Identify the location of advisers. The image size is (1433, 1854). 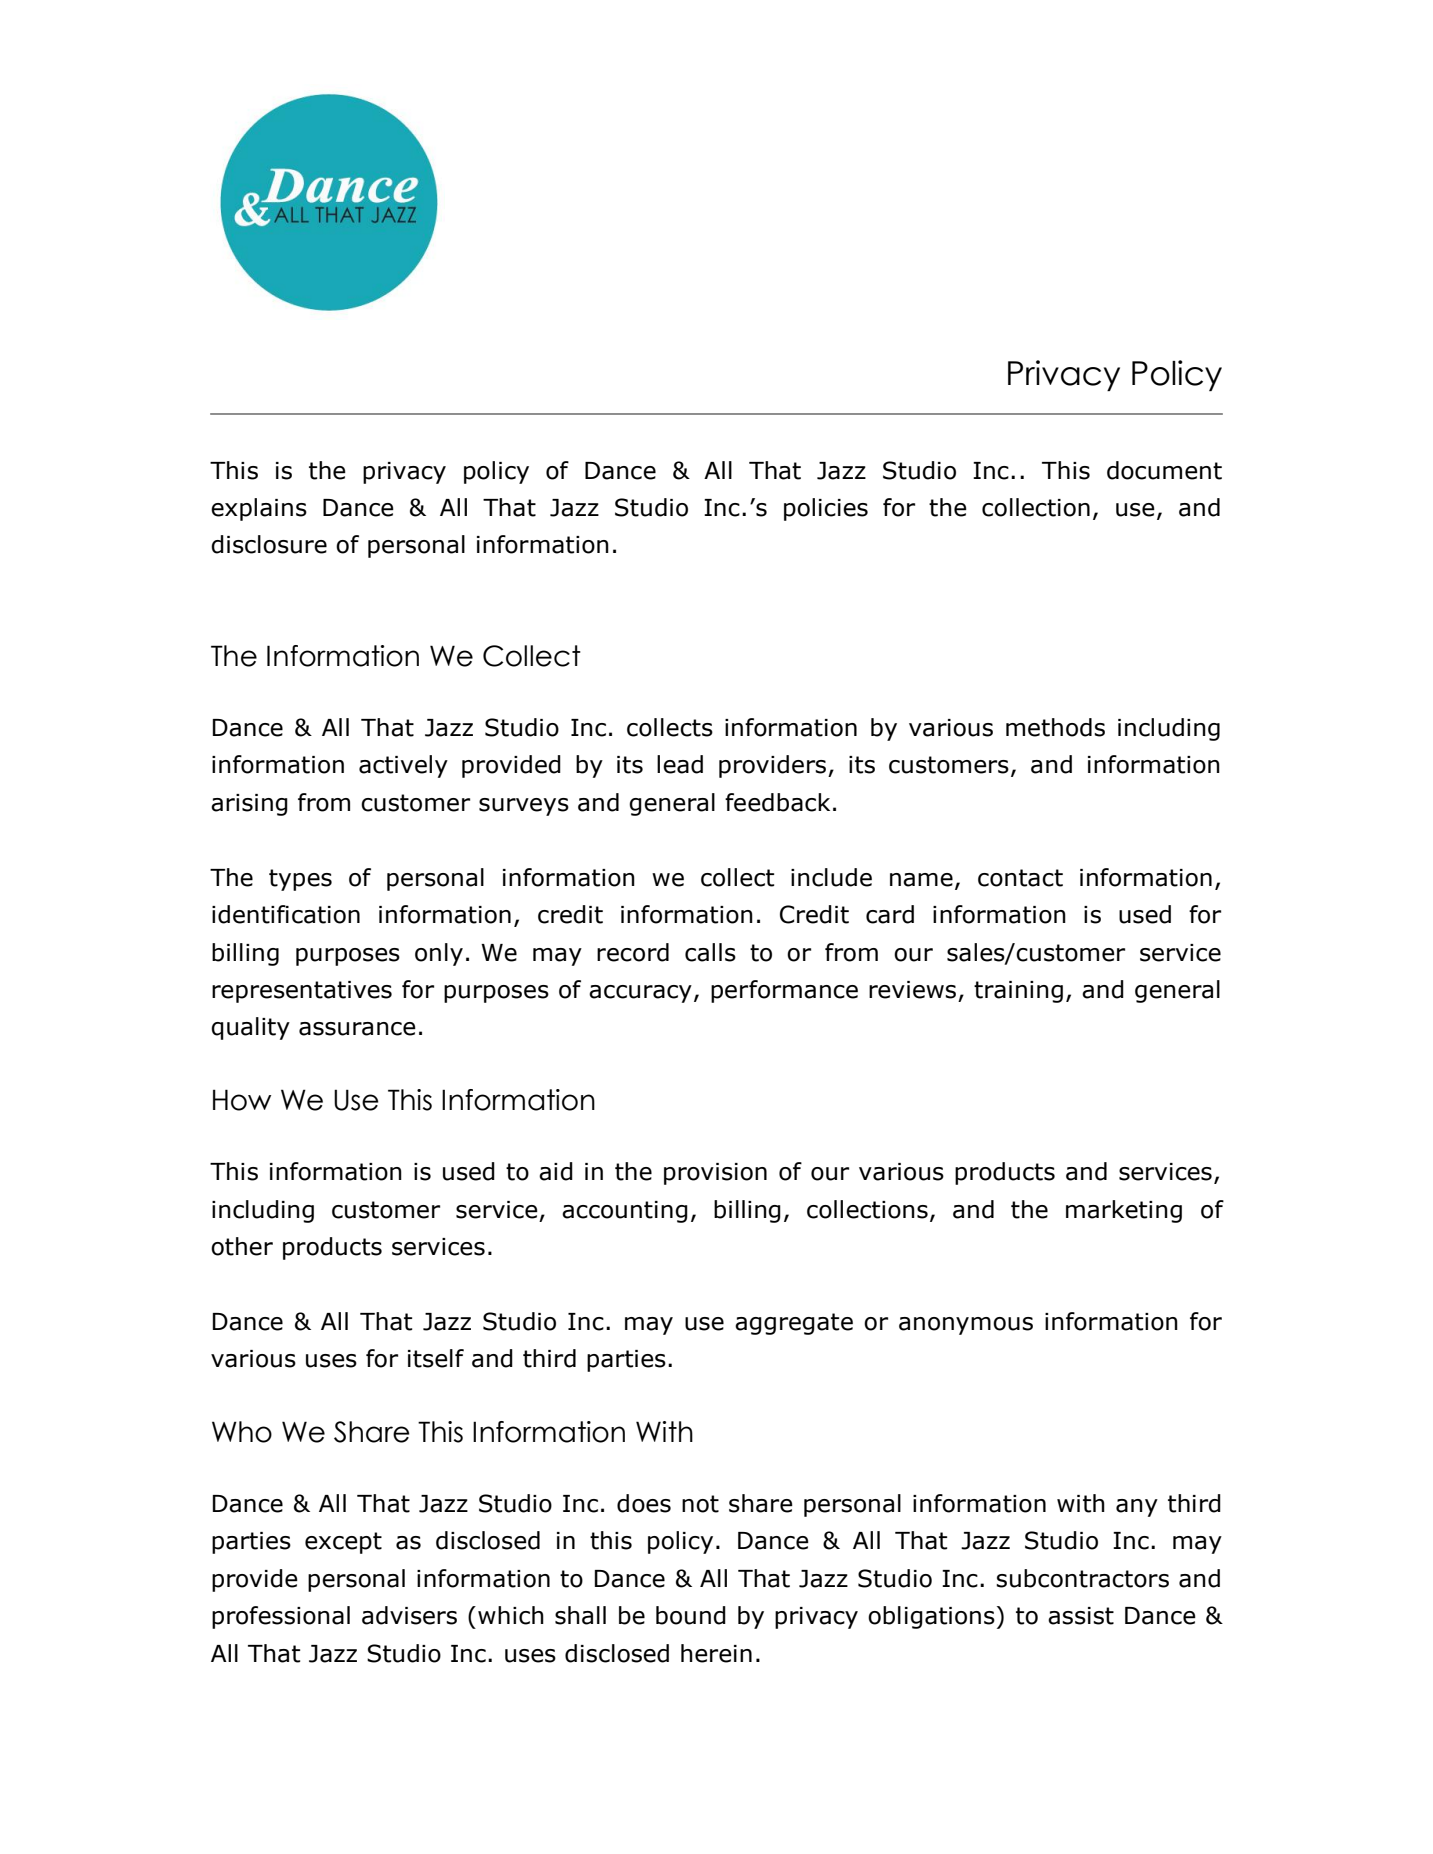
(409, 1615).
